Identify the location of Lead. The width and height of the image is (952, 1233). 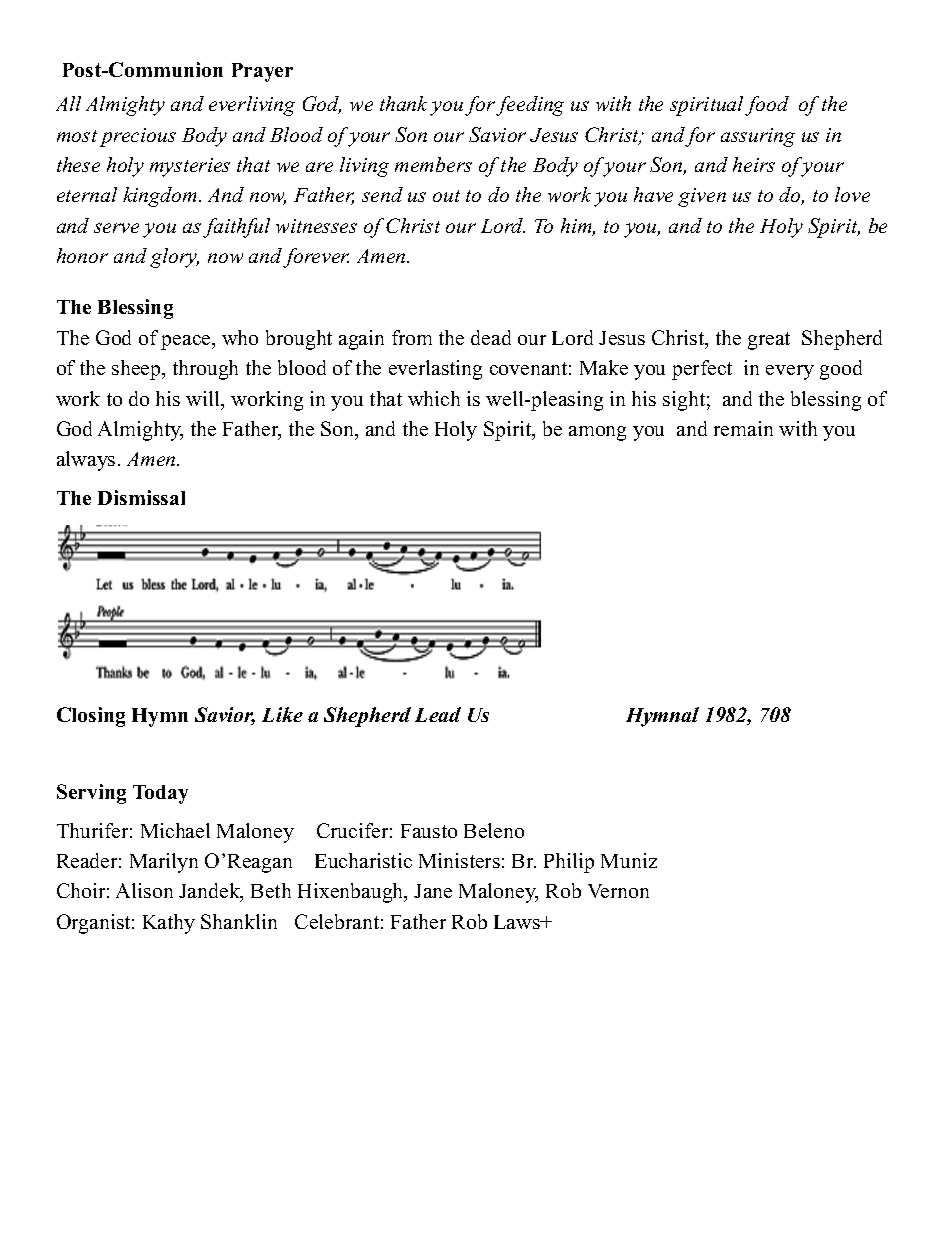
(438, 714).
